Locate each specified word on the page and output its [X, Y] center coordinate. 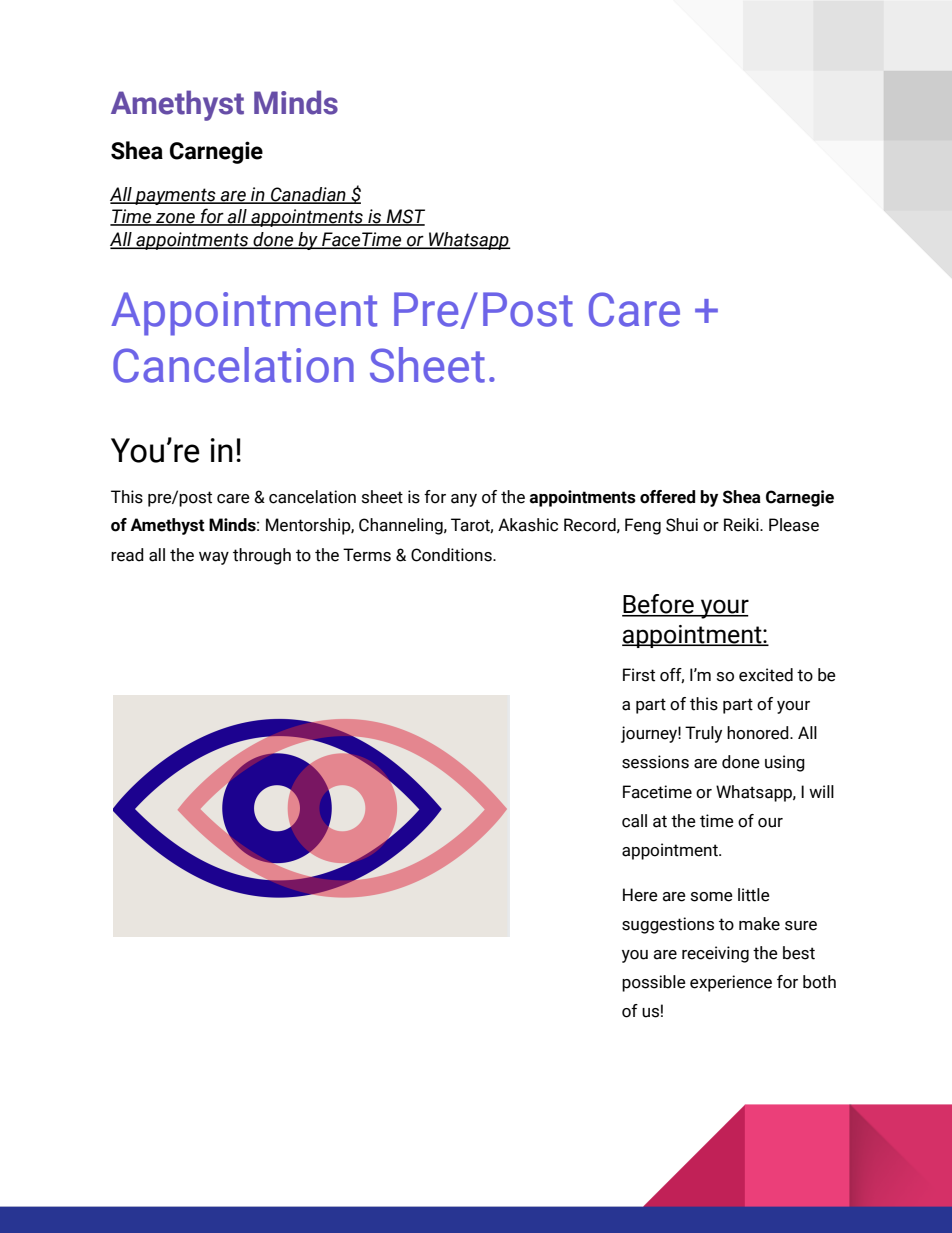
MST [405, 217]
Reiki [742, 525]
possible [654, 983]
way [214, 558]
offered [667, 497]
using [785, 763]
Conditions [452, 555]
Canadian [308, 195]
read [127, 555]
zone [175, 219]
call [634, 821]
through [262, 556]
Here [640, 895]
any [464, 500]
